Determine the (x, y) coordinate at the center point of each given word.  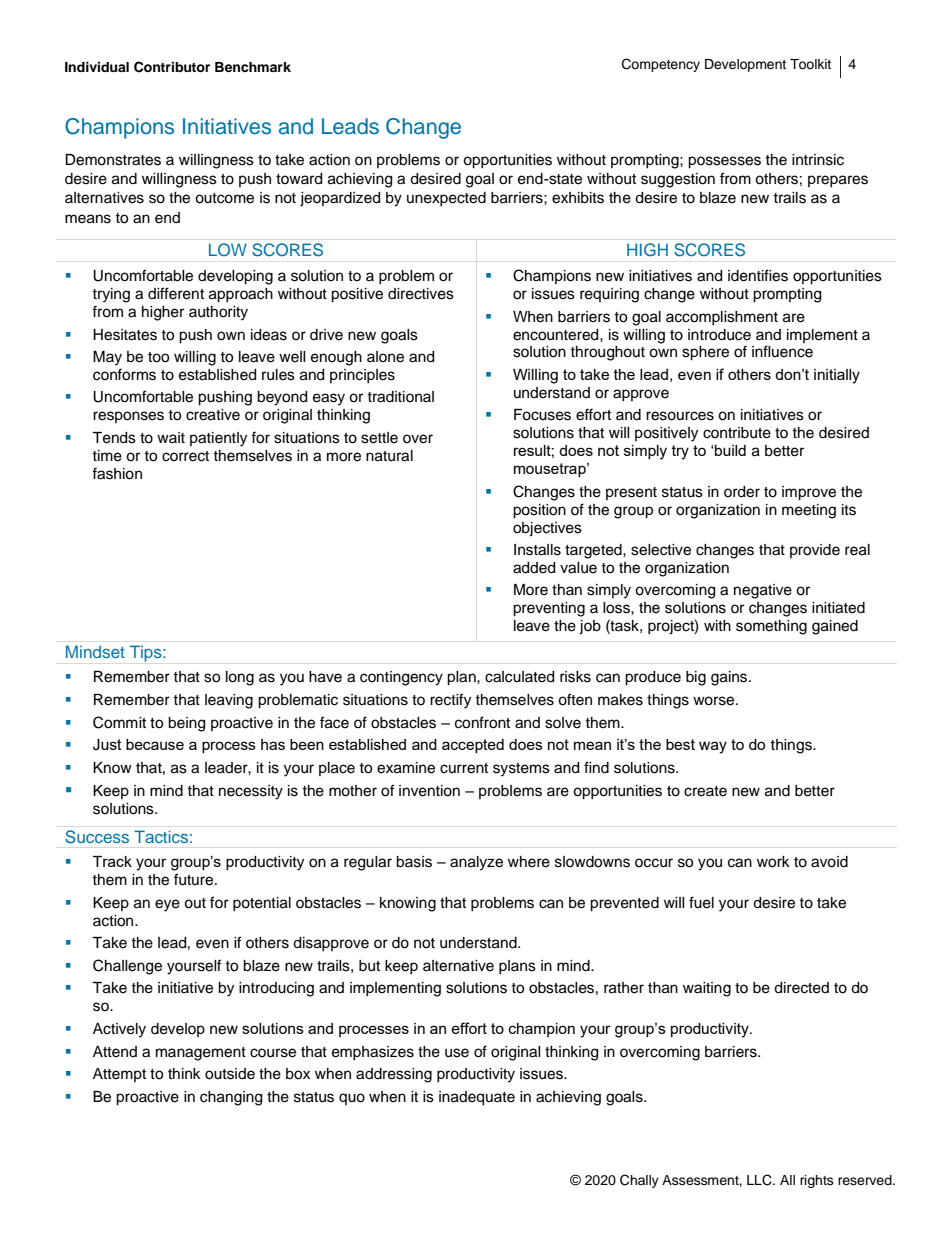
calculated (519, 677)
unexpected (446, 199)
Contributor (172, 67)
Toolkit (810, 64)
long (240, 678)
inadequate (477, 1098)
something (771, 627)
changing (231, 1098)
